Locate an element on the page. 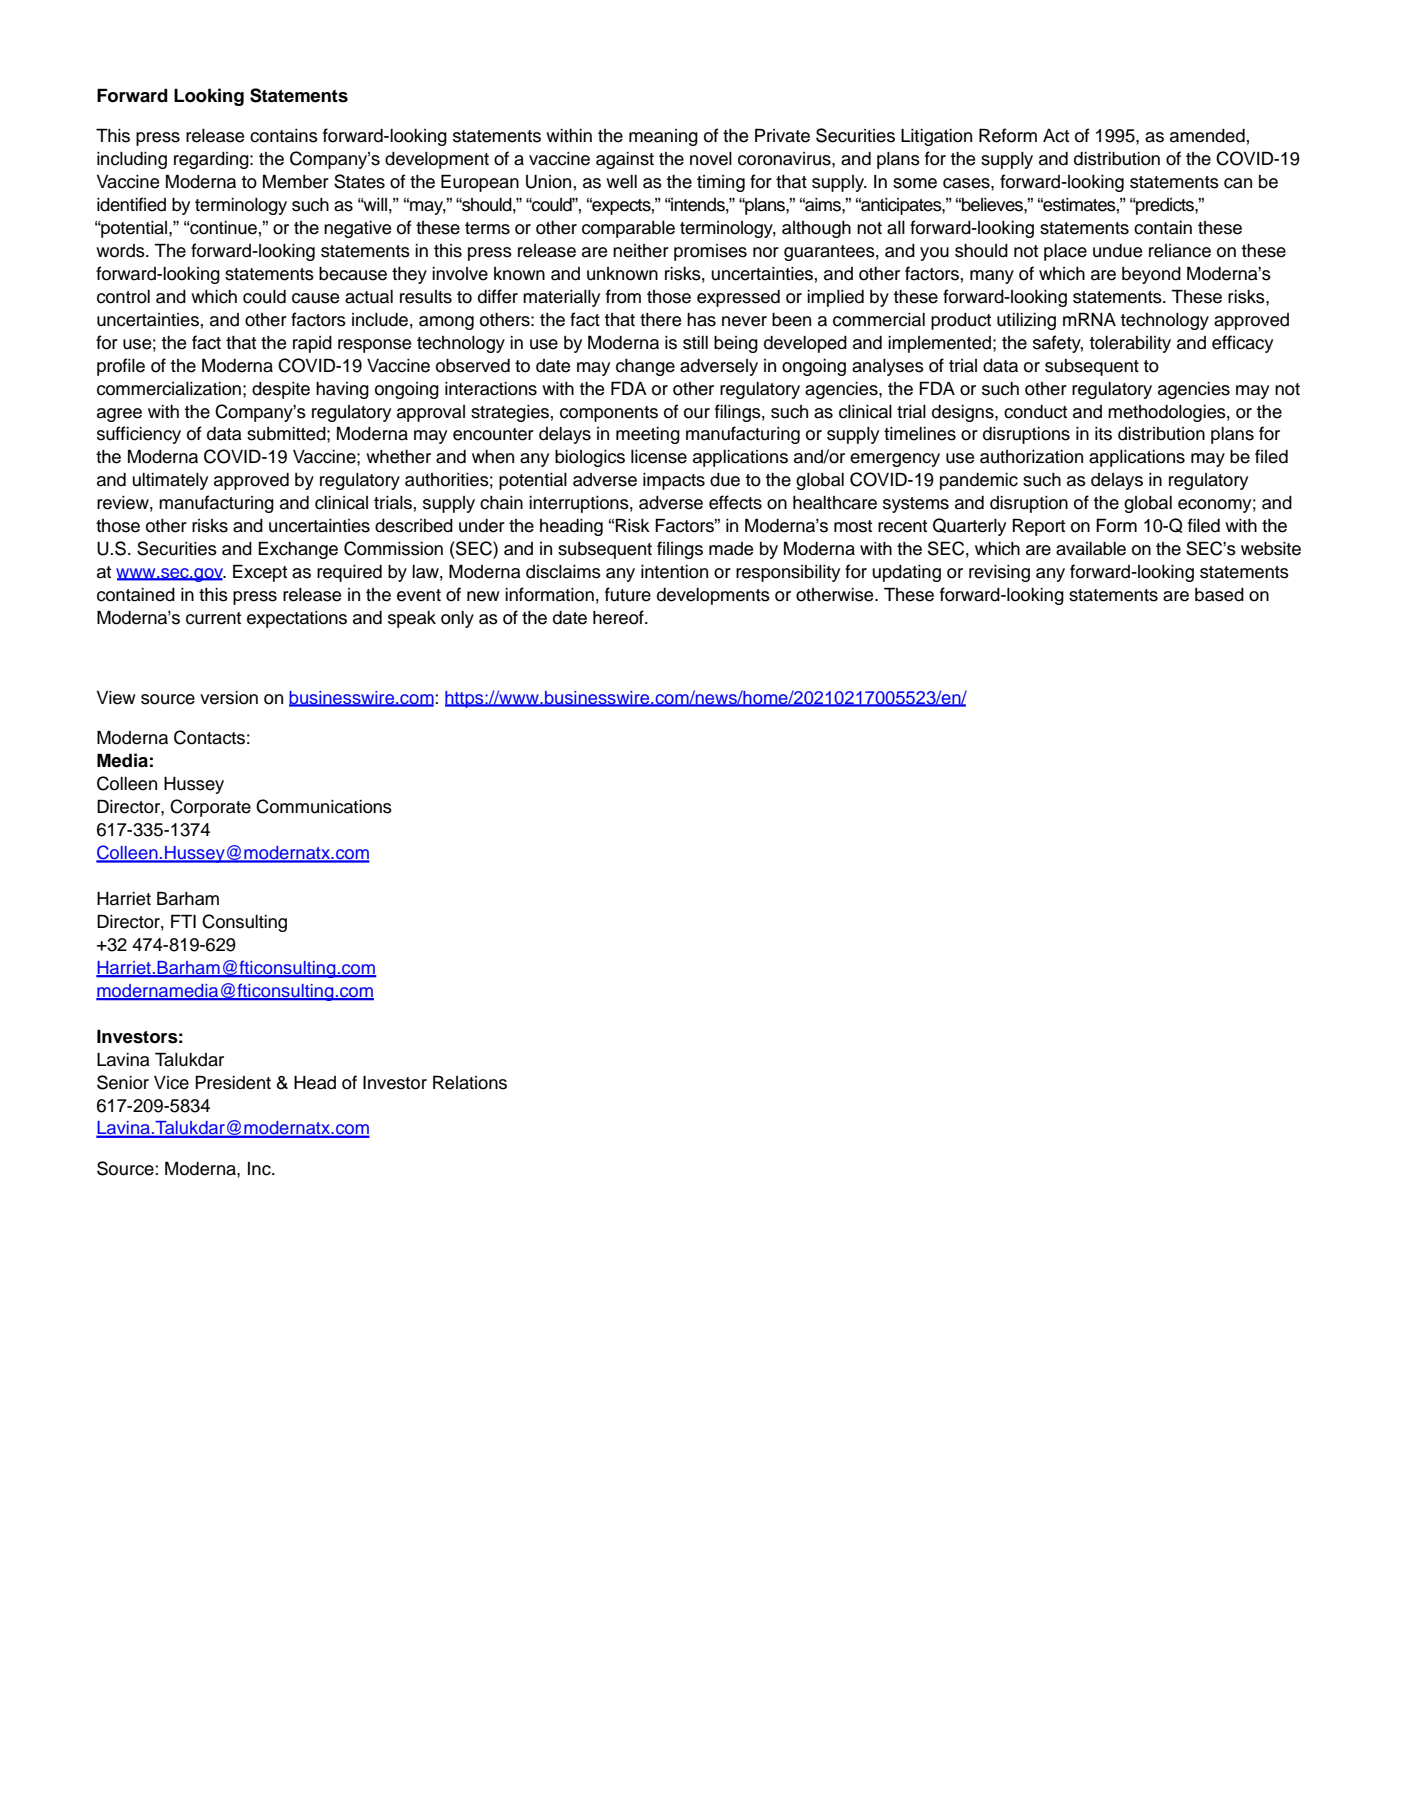  based is located at coordinates (1219, 595).
